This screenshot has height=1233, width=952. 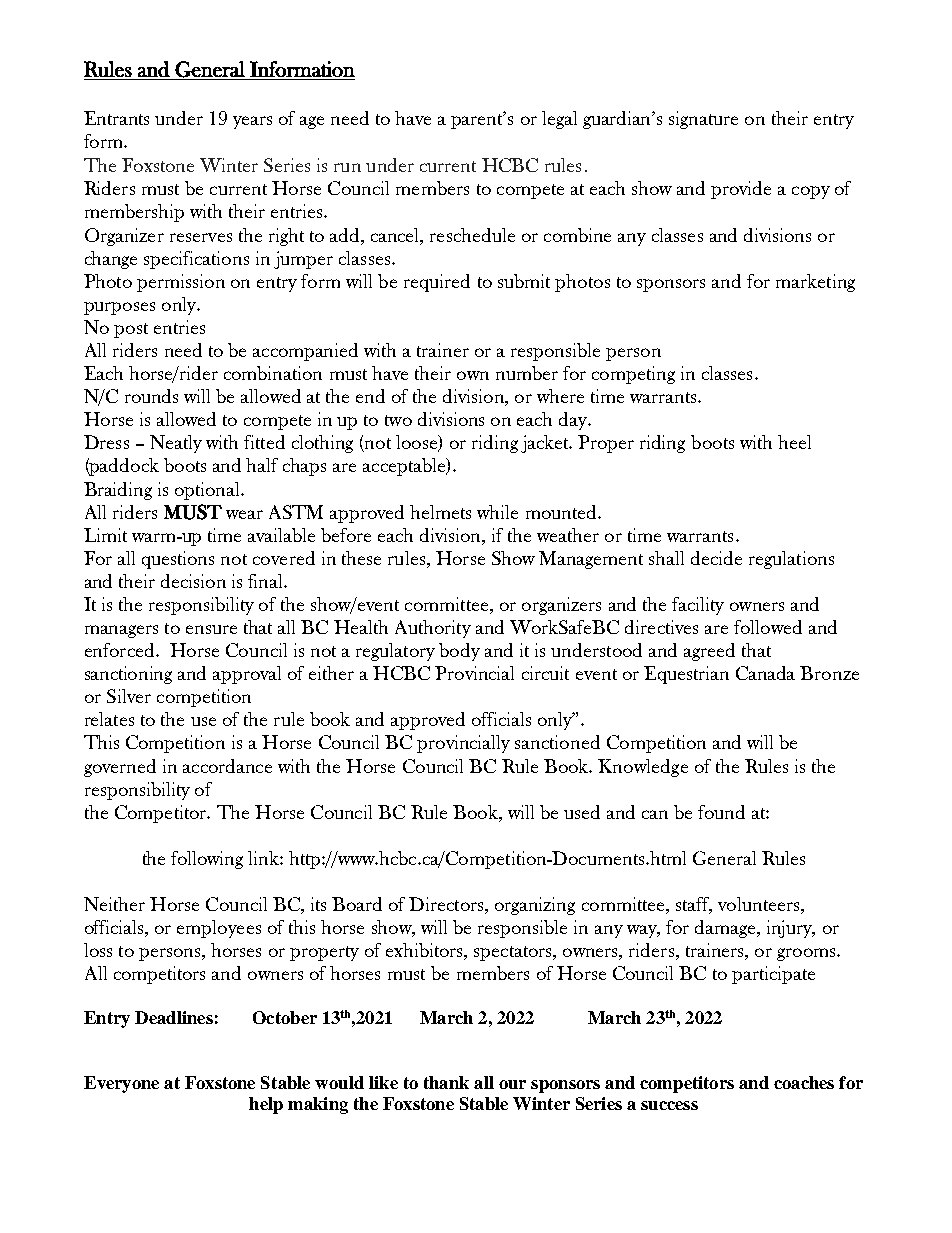 I want to click on thank, so click(x=446, y=1082).
